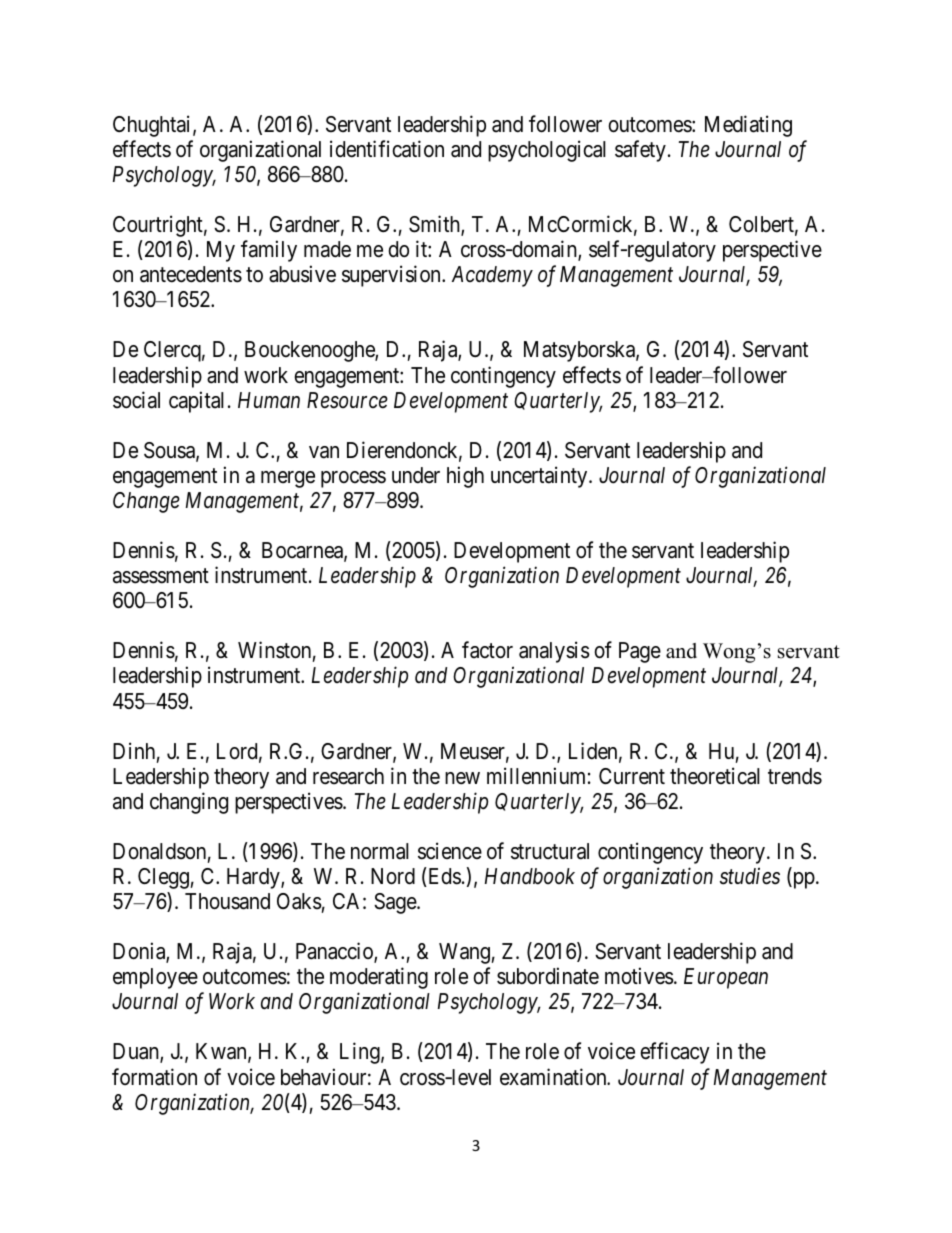  What do you see at coordinates (387, 149) in the screenshot?
I see `identification` at bounding box center [387, 149].
